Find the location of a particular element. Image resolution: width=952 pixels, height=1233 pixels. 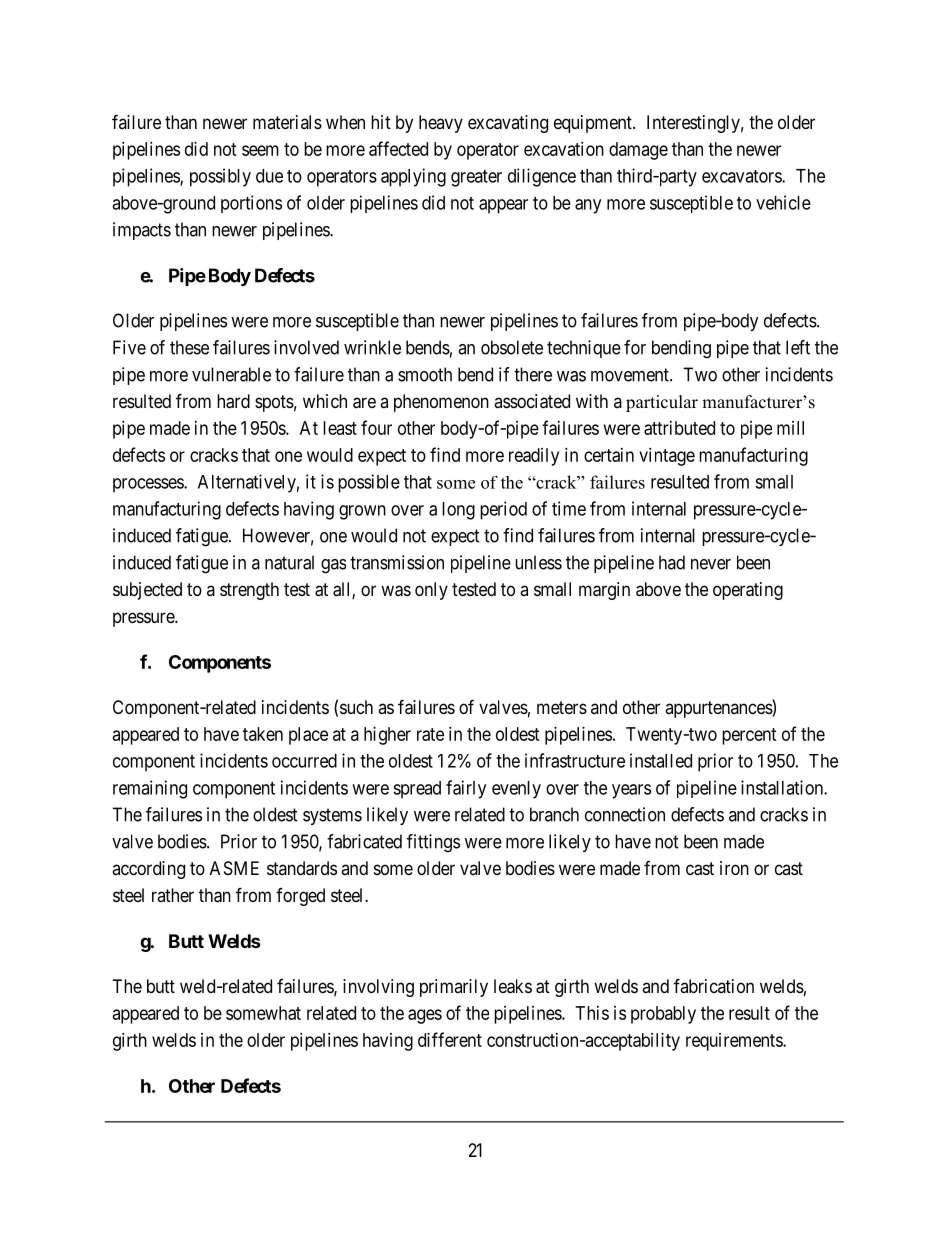

never is located at coordinates (711, 564).
